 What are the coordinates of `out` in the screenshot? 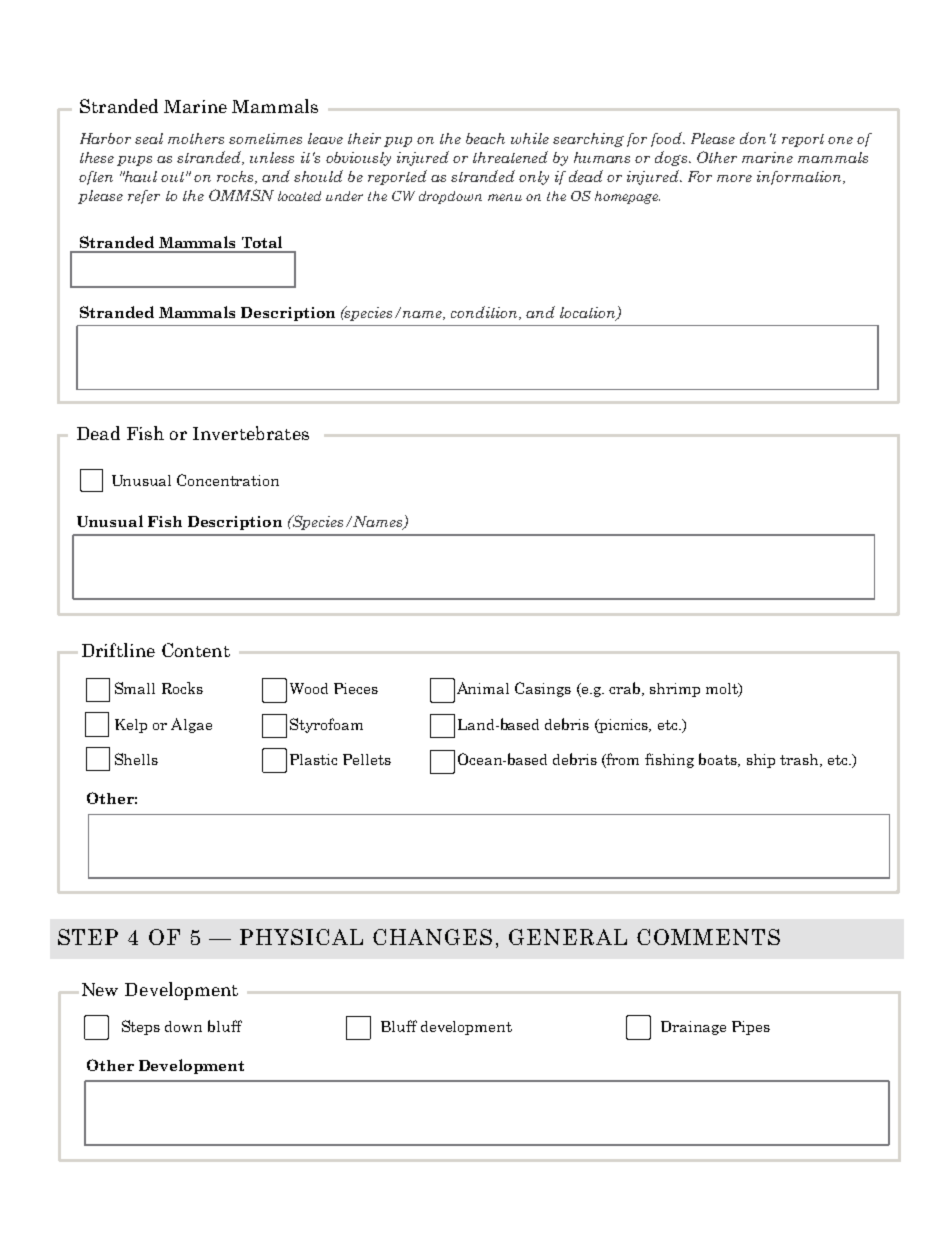 It's located at (174, 177).
